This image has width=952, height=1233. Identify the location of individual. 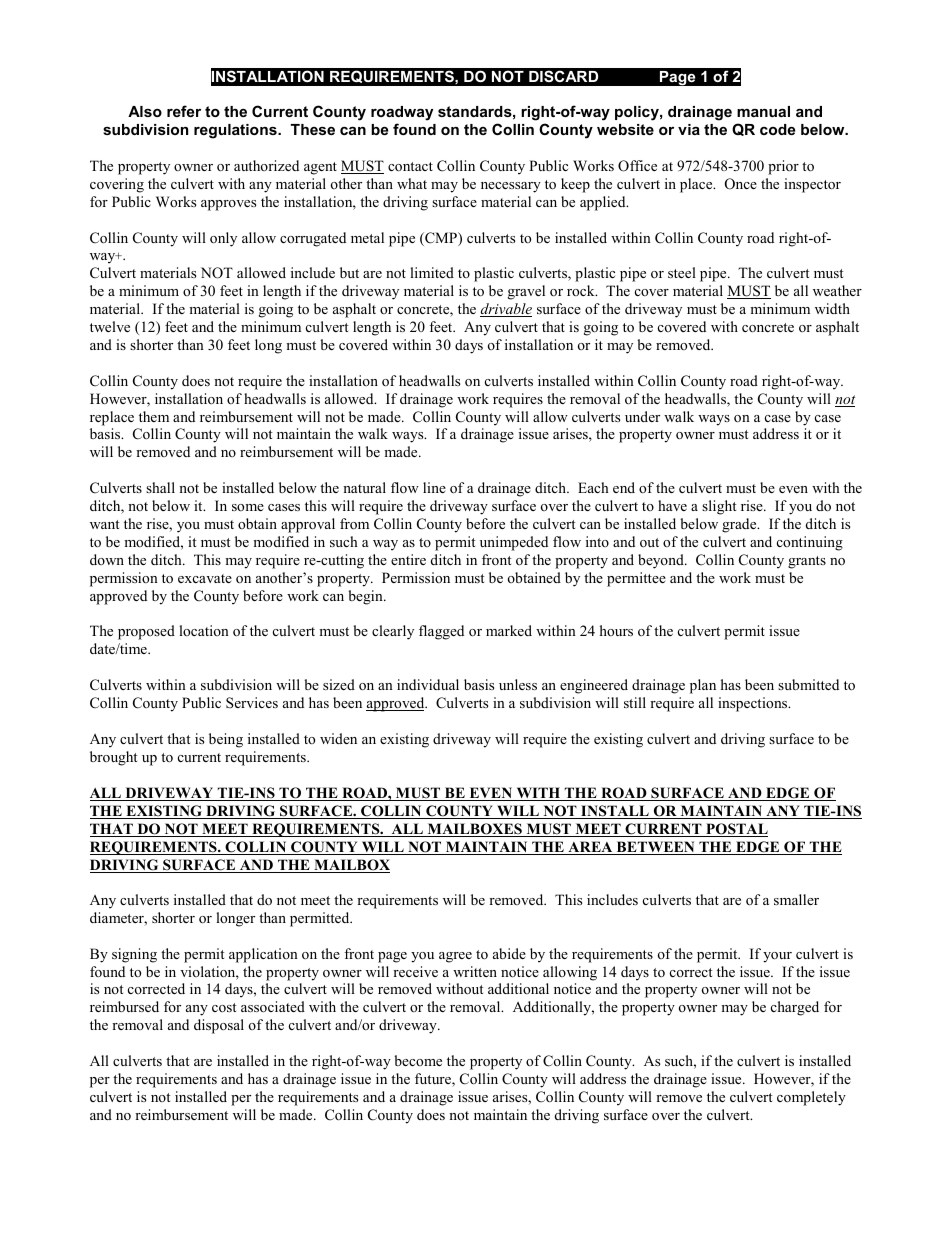
(428, 684).
